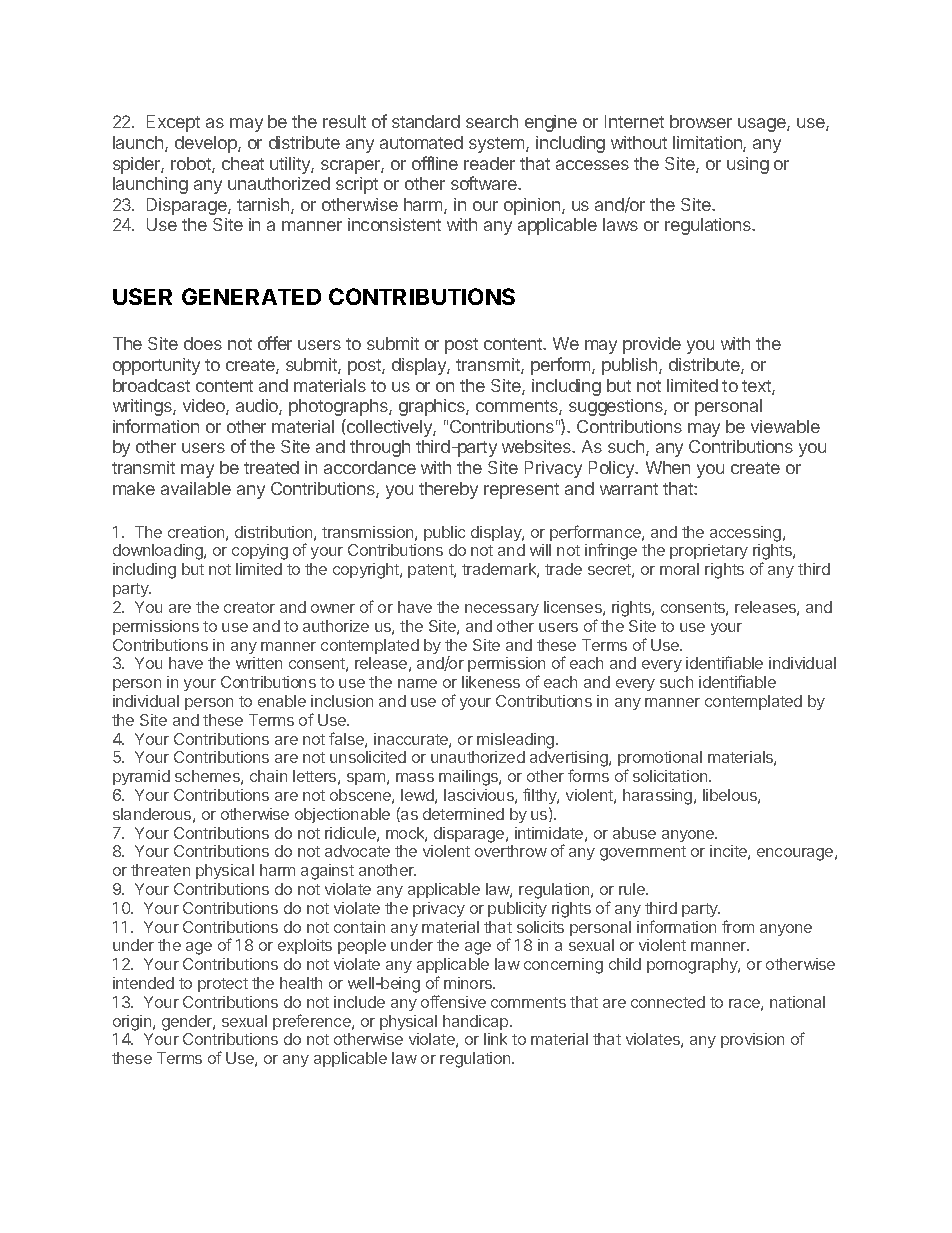 The image size is (952, 1233). What do you see at coordinates (671, 776) in the image?
I see `solicitation` at bounding box center [671, 776].
